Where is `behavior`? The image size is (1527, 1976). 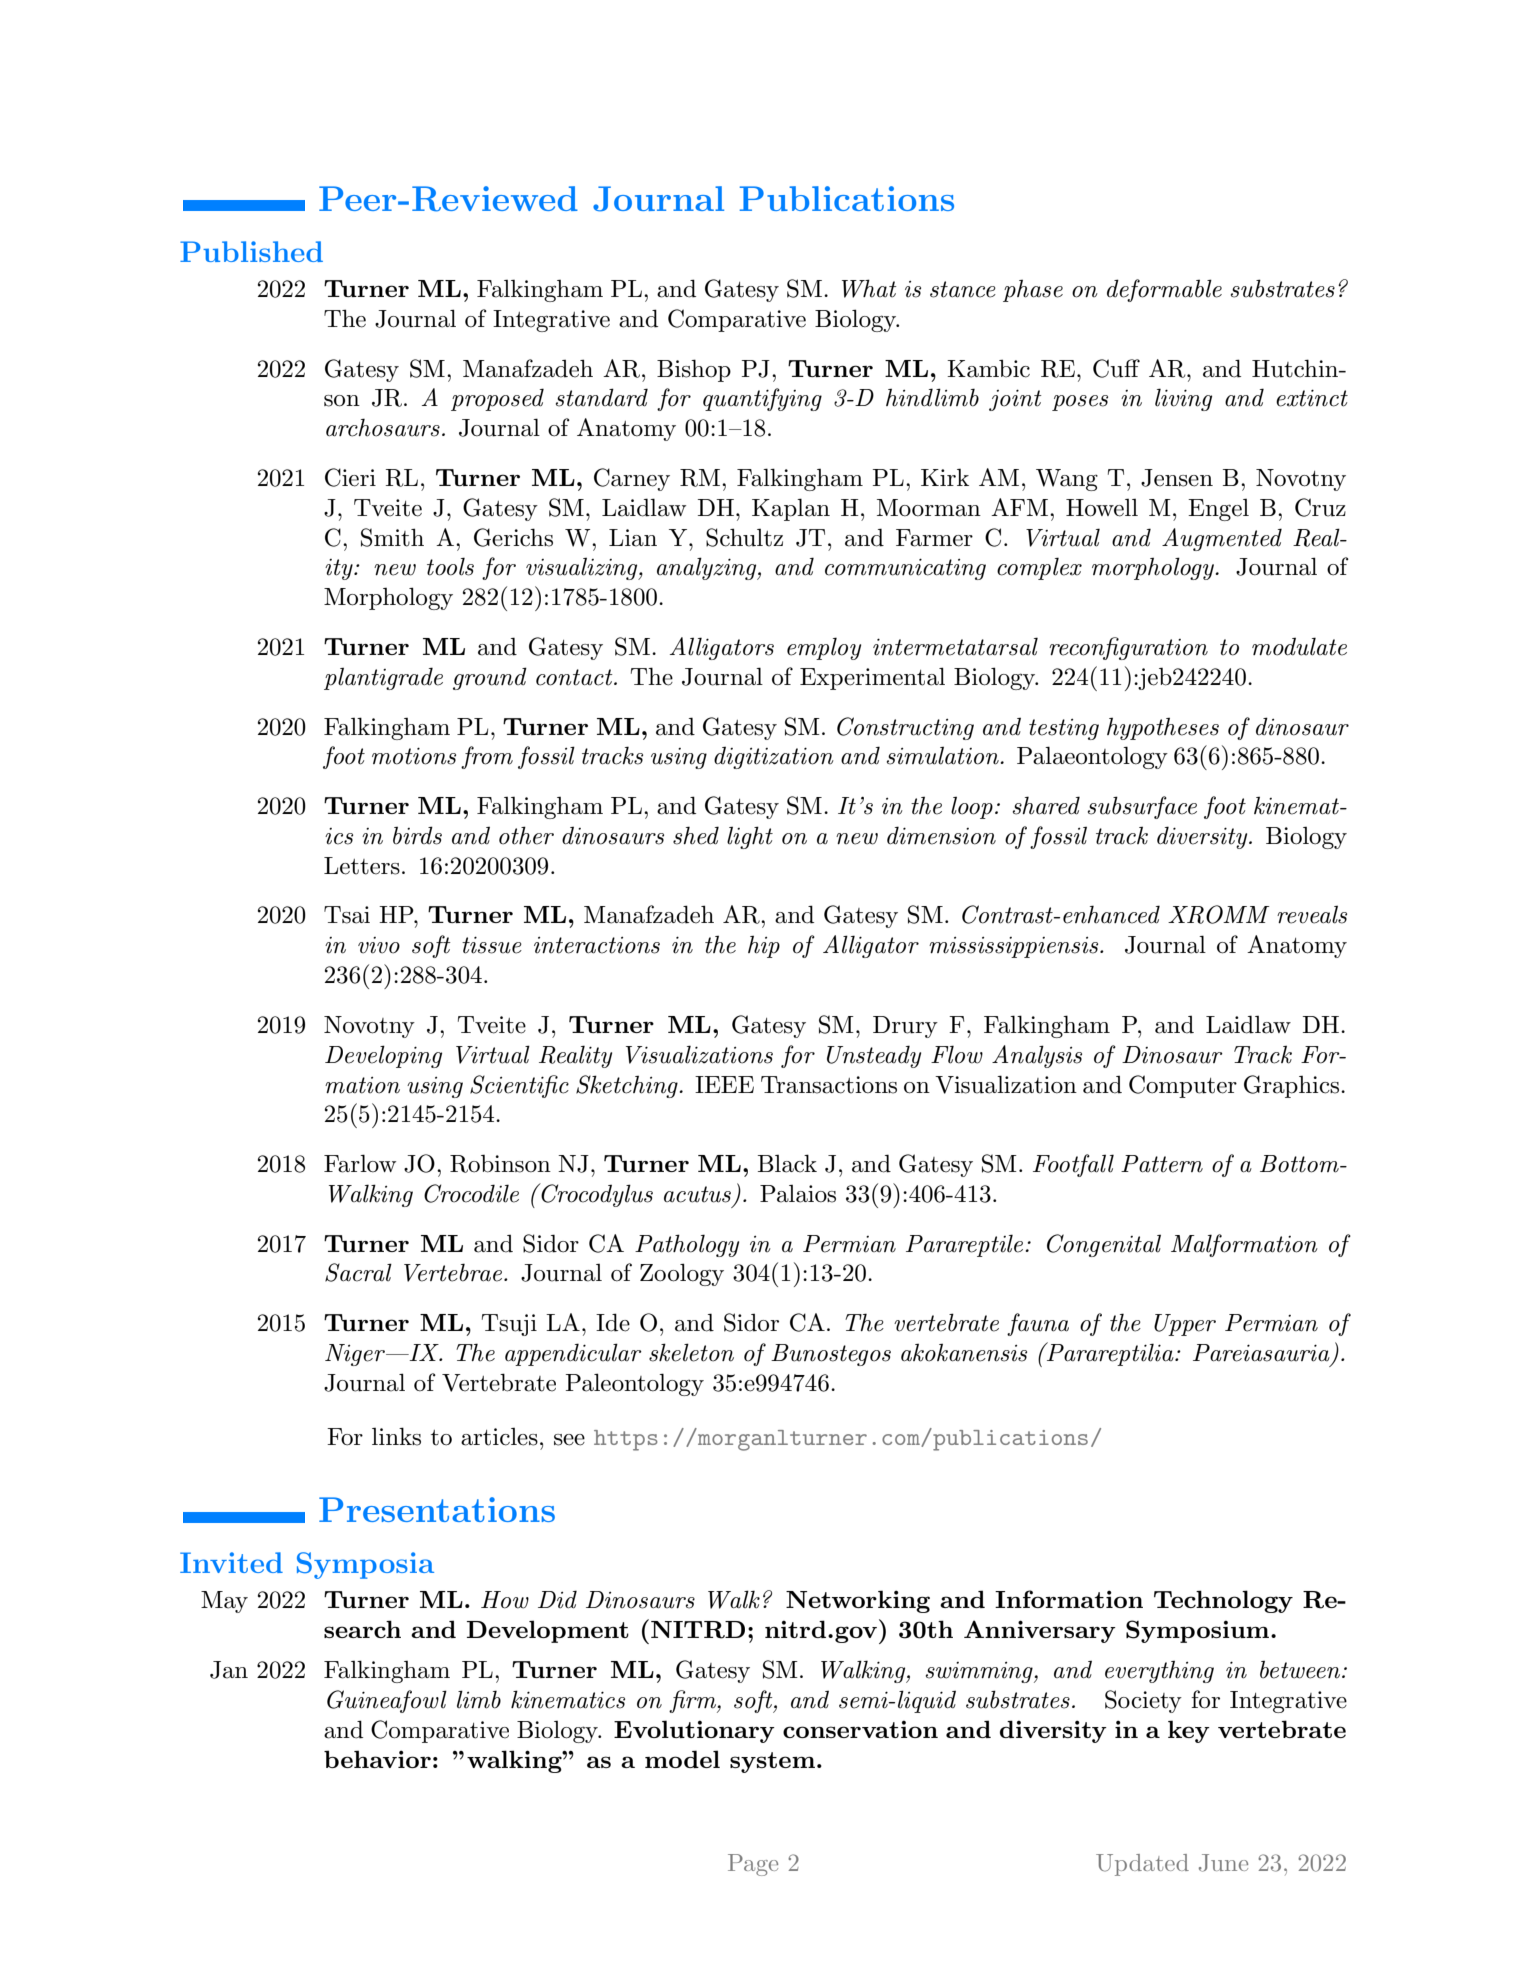 behavior is located at coordinates (377, 1759).
